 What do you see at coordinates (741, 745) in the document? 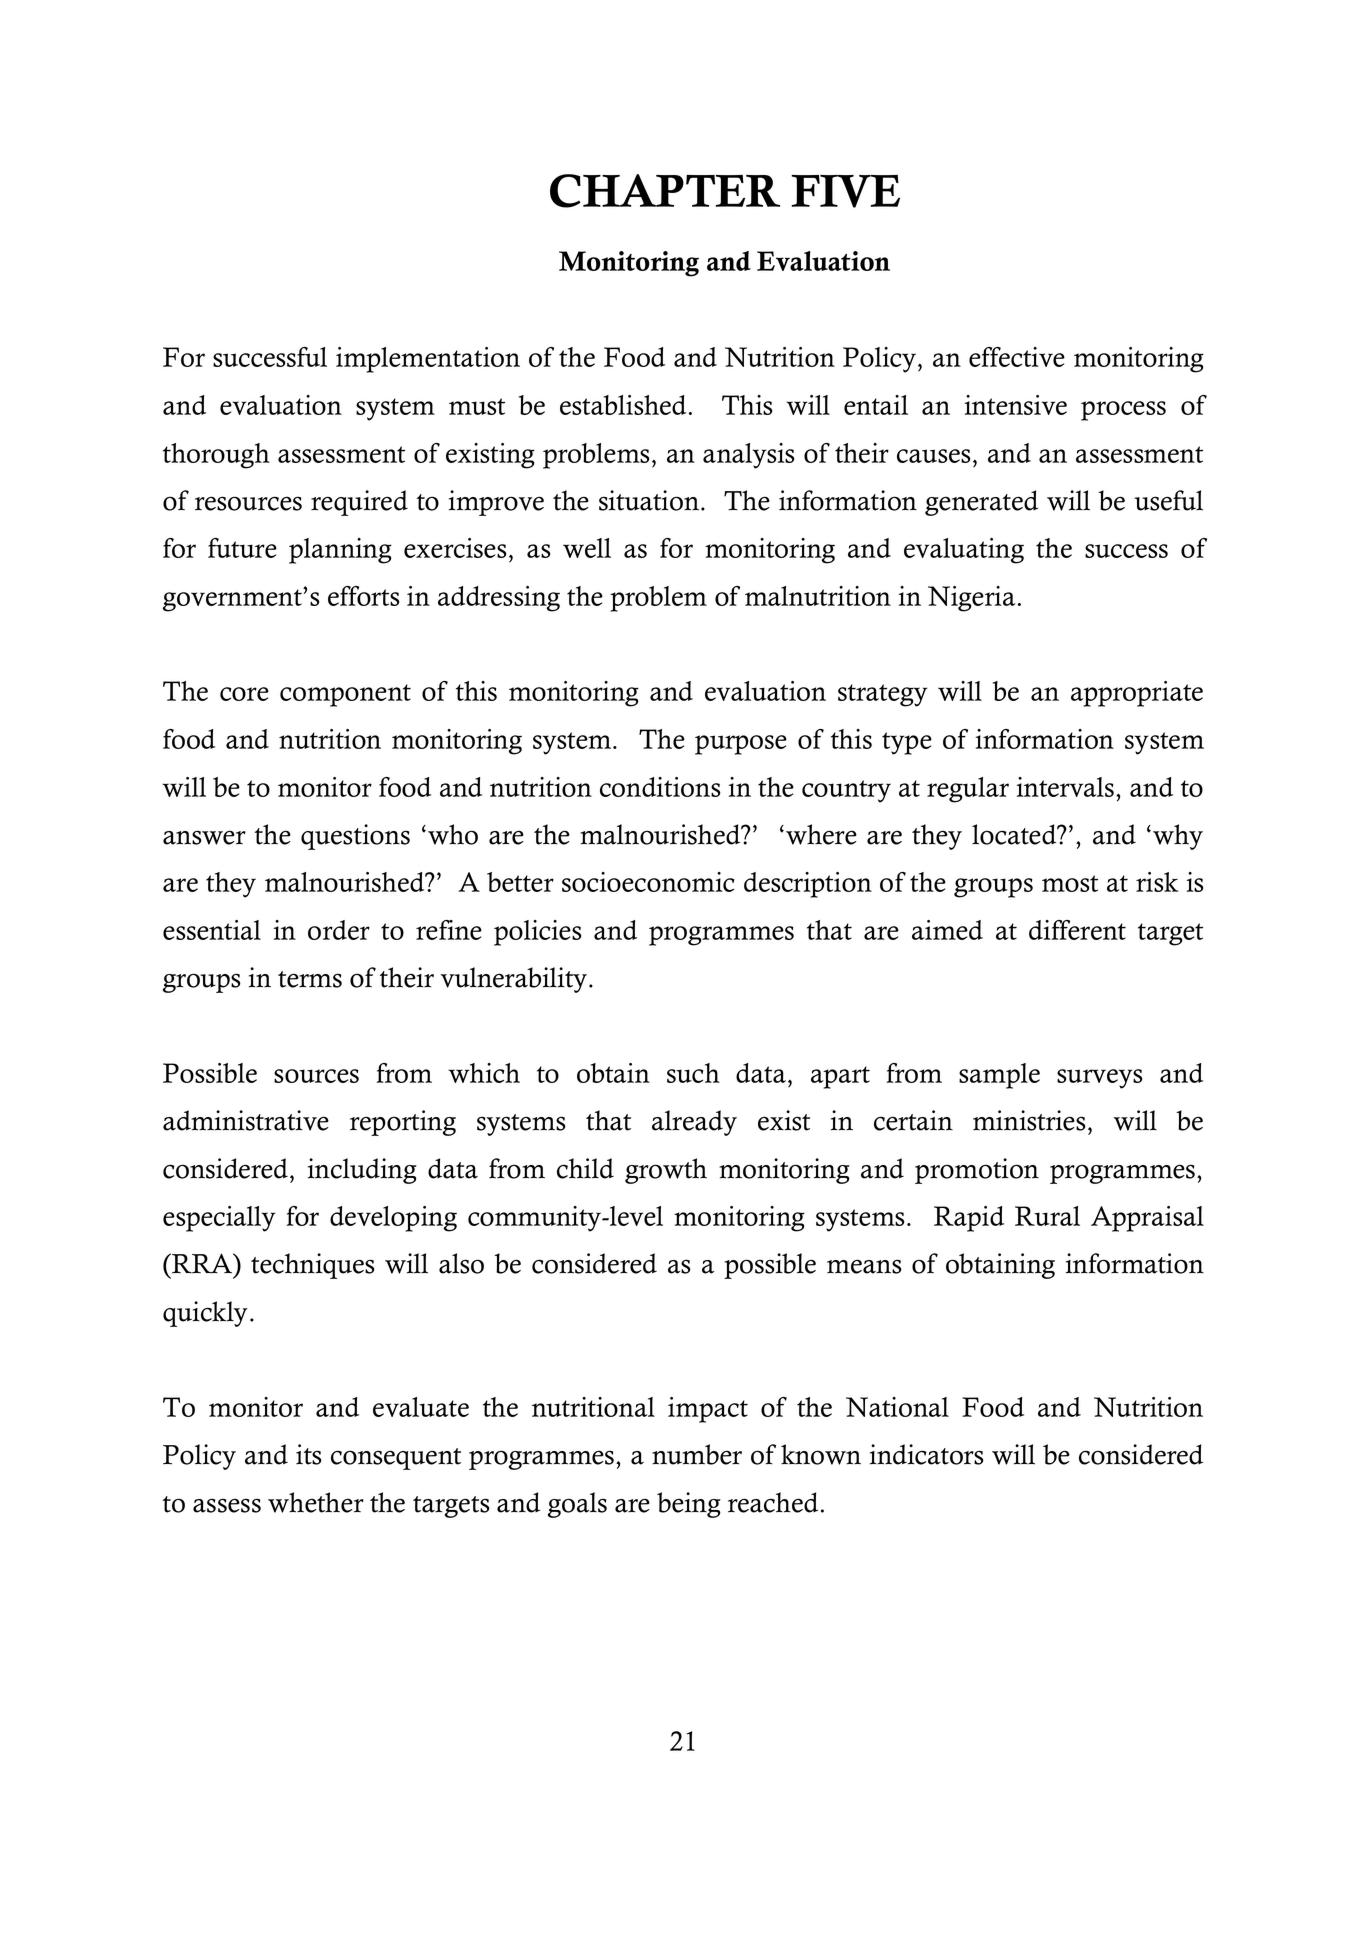
I see `purpose` at bounding box center [741, 745].
